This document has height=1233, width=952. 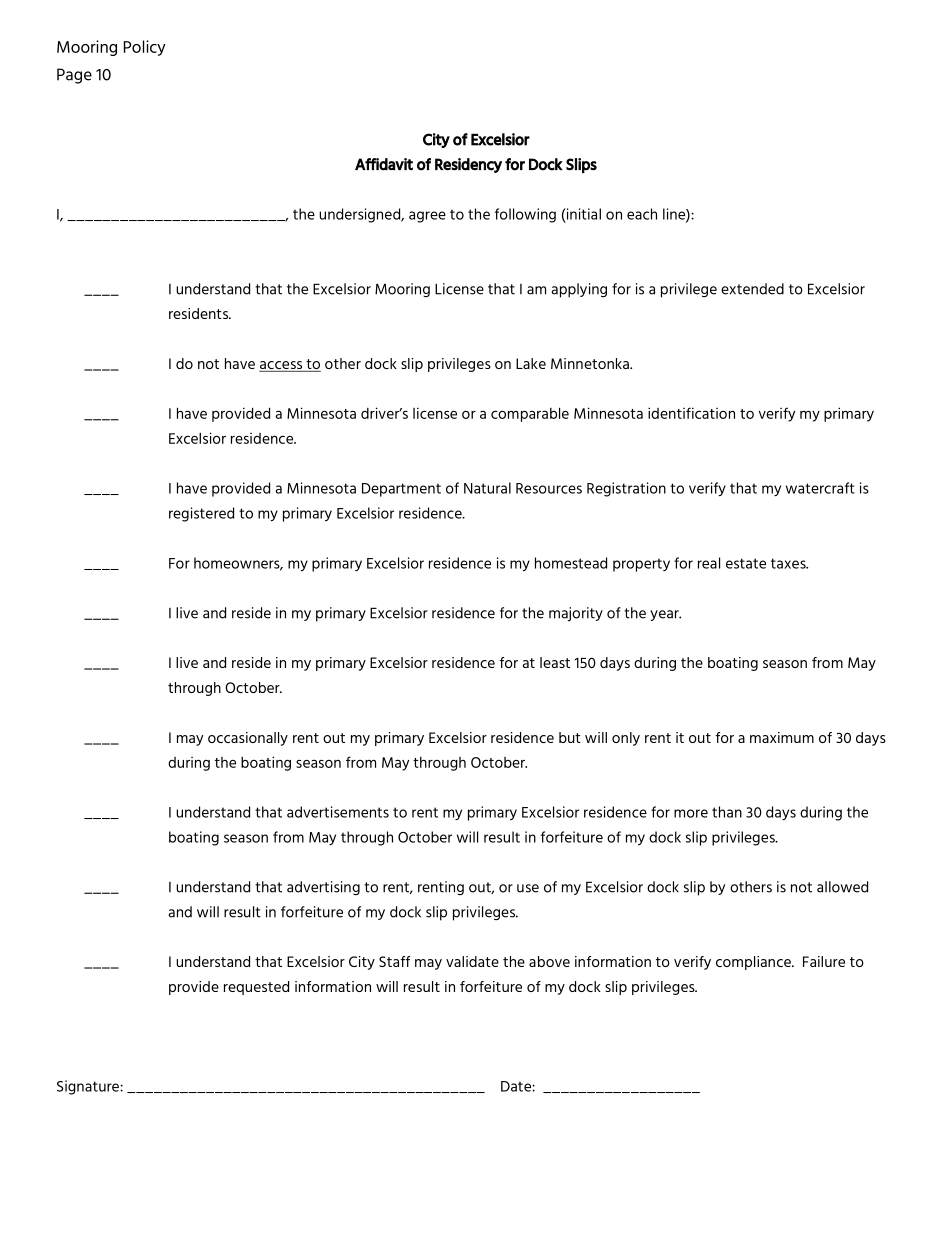 What do you see at coordinates (754, 963) in the document?
I see `compliance` at bounding box center [754, 963].
